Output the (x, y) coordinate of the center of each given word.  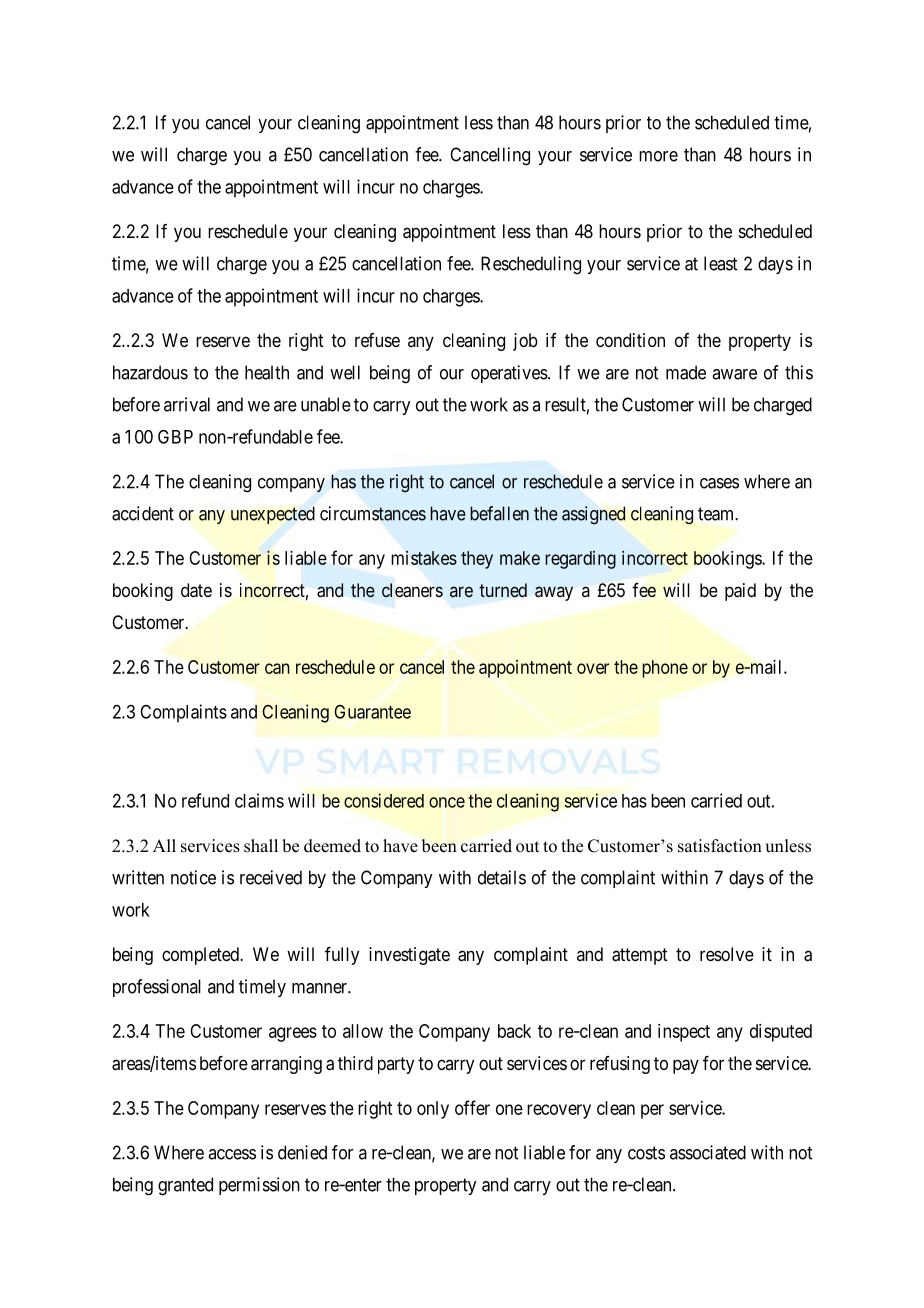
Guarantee (372, 712)
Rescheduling (531, 265)
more (658, 156)
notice (193, 877)
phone (665, 669)
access (232, 1154)
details (502, 877)
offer (472, 1107)
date (196, 590)
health (267, 372)
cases (719, 483)
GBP (175, 437)
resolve (727, 954)
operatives (509, 374)
